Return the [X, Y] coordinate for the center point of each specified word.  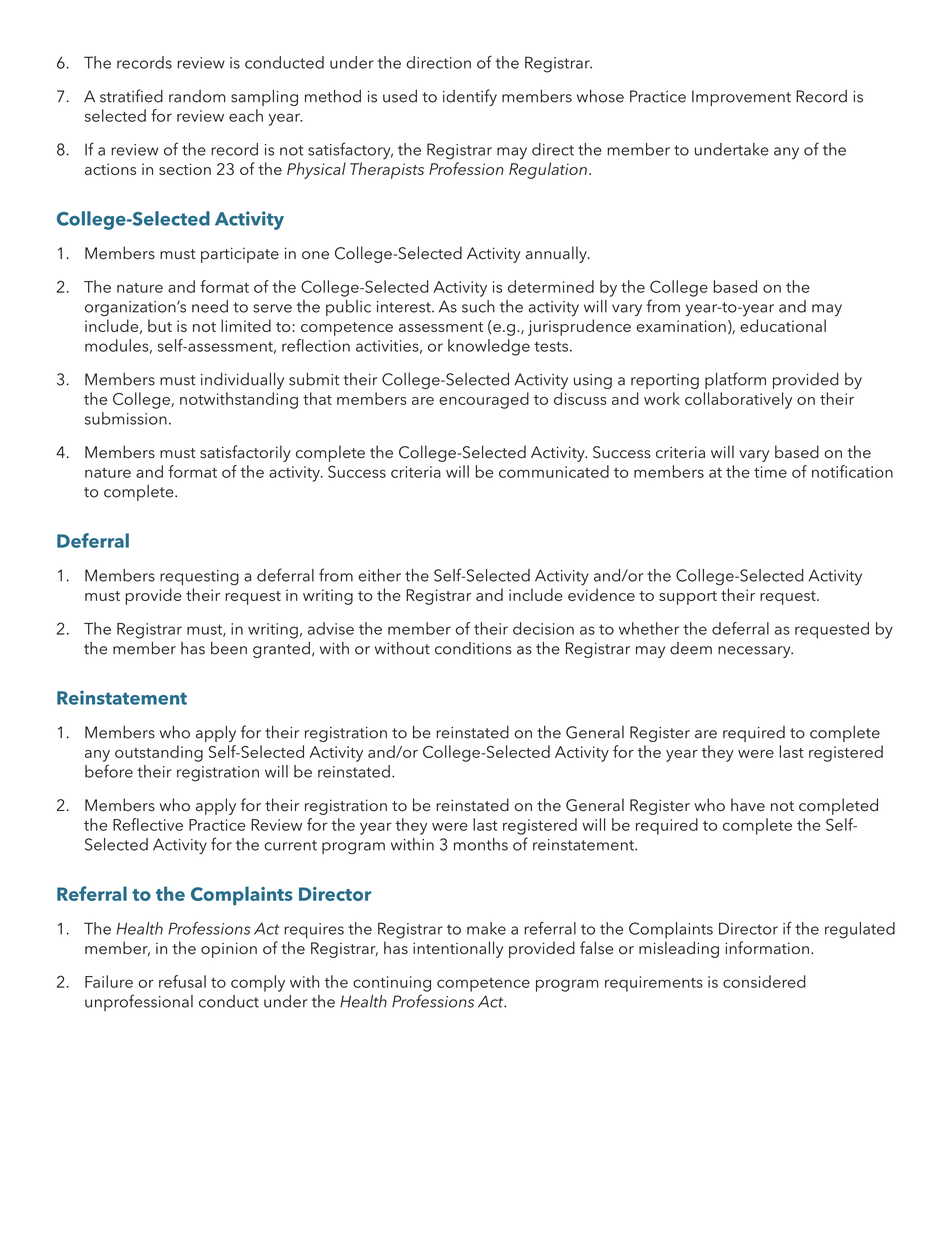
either [379, 575]
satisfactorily [245, 453]
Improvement [741, 98]
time [770, 472]
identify [470, 97]
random [197, 96]
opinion [229, 950]
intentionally [458, 949]
